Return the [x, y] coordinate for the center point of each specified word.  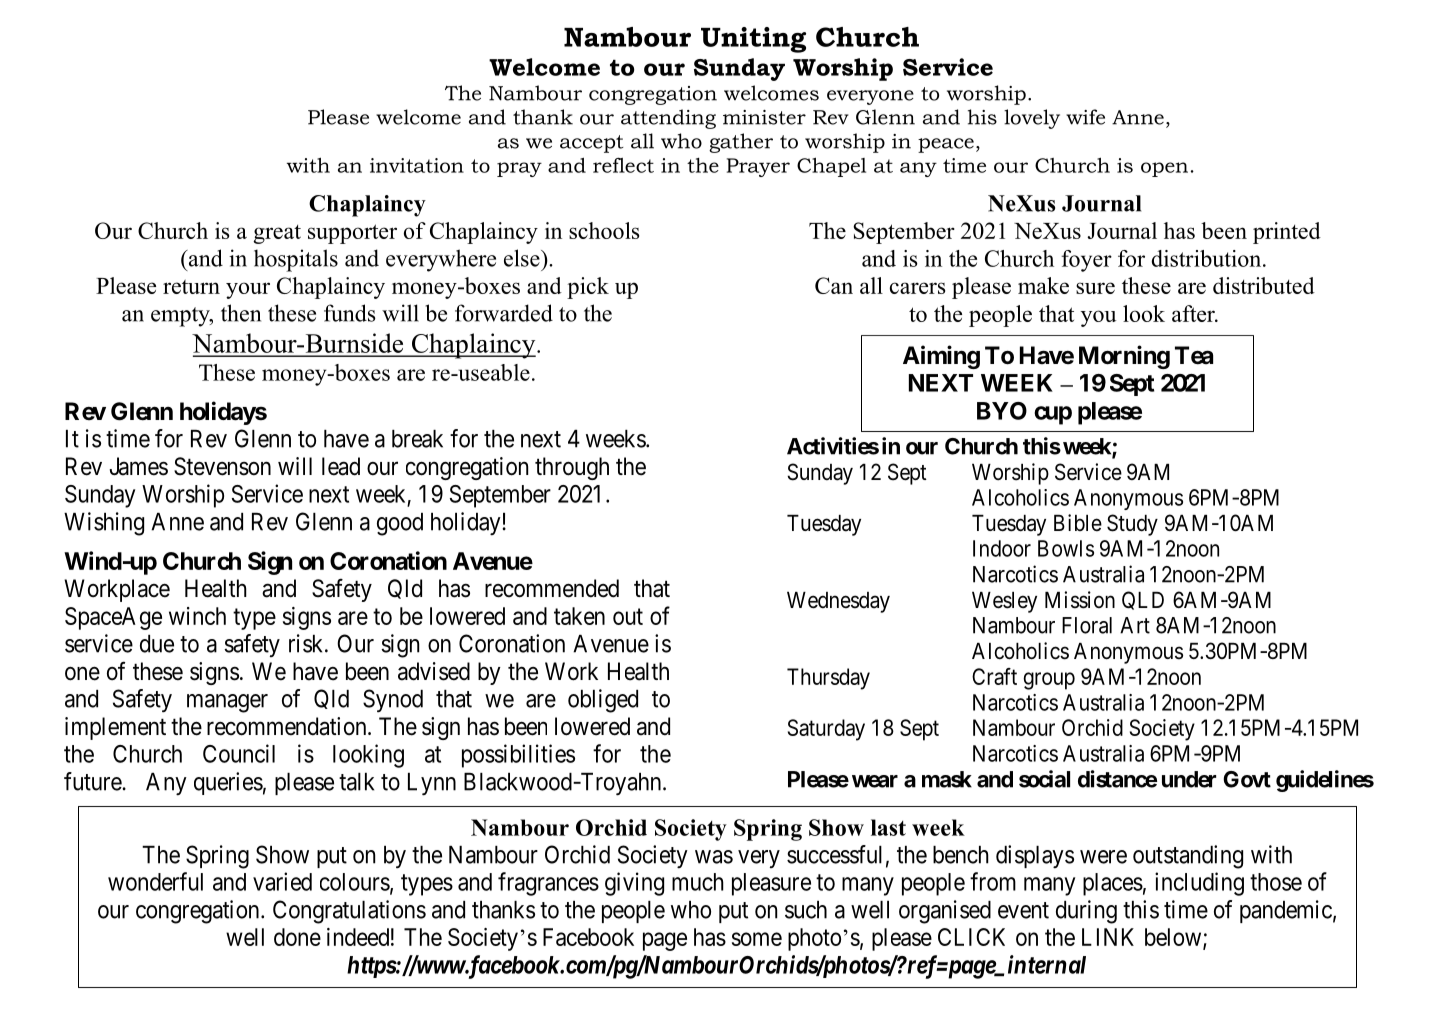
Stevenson [222, 466]
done [297, 937]
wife [1085, 117]
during [1086, 912]
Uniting [753, 40]
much [698, 882]
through [572, 468]
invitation [417, 165]
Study [1132, 525]
